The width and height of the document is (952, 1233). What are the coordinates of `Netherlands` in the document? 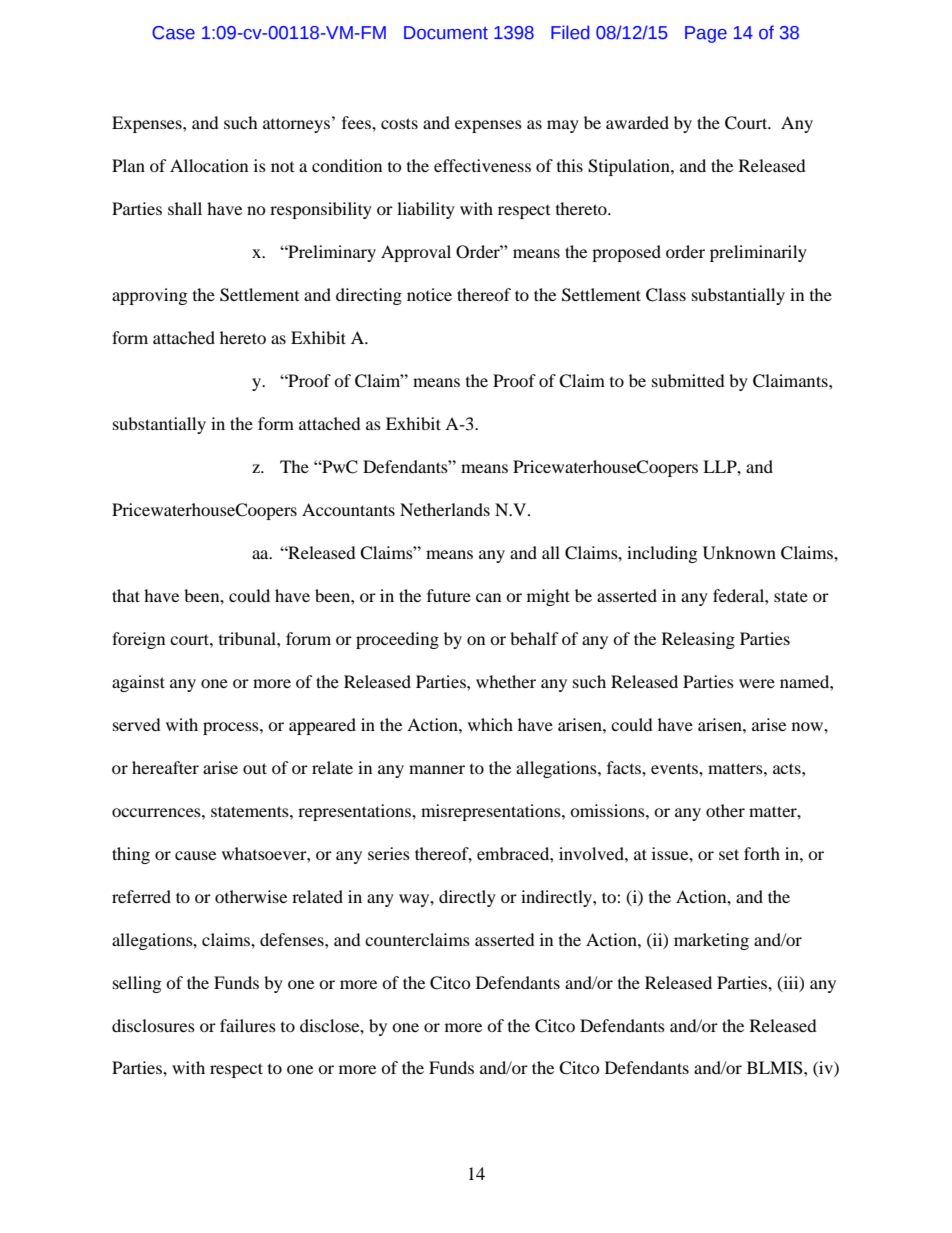 It's located at (445, 509).
